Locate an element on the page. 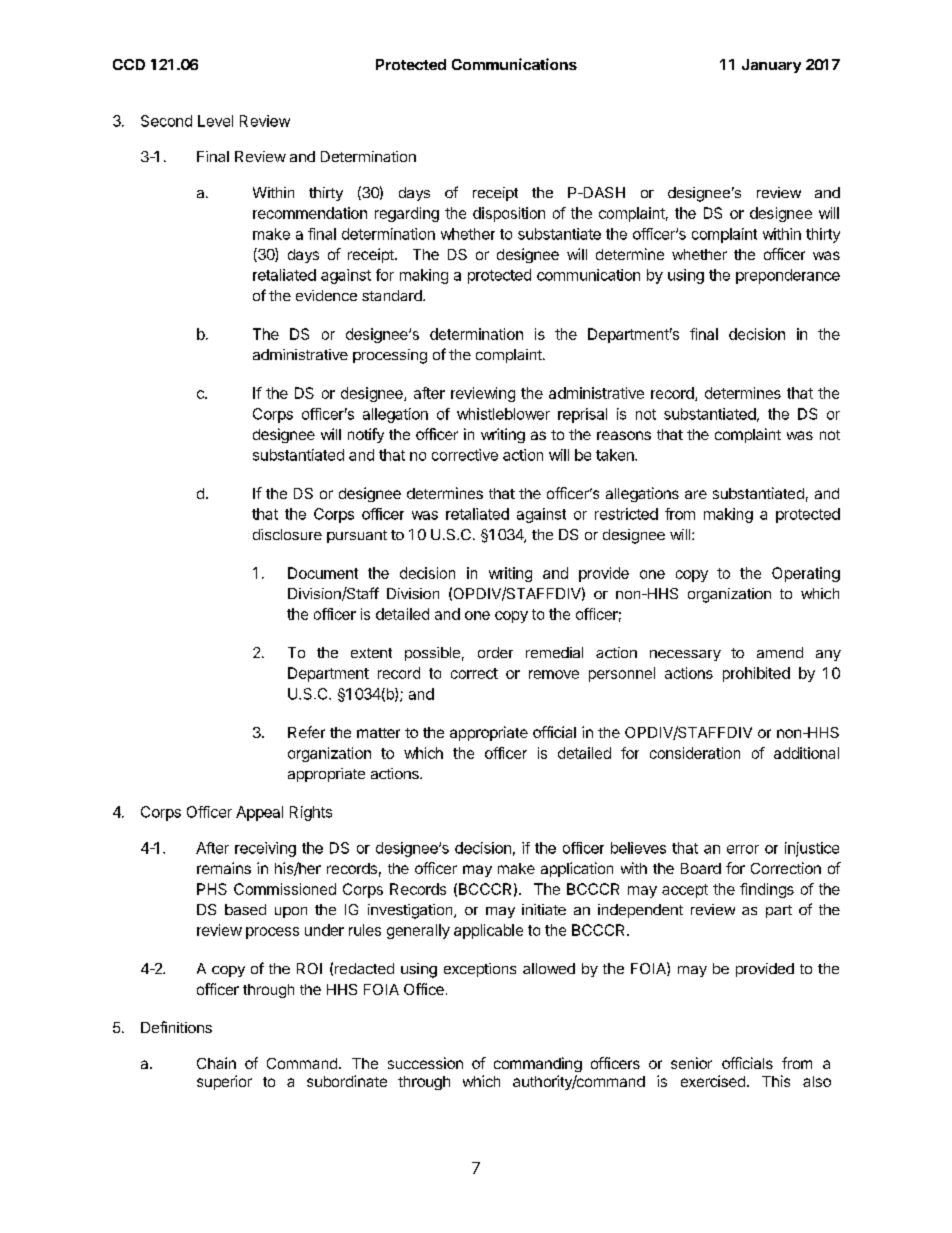 The image size is (952, 1233). succession is located at coordinates (425, 1063).
